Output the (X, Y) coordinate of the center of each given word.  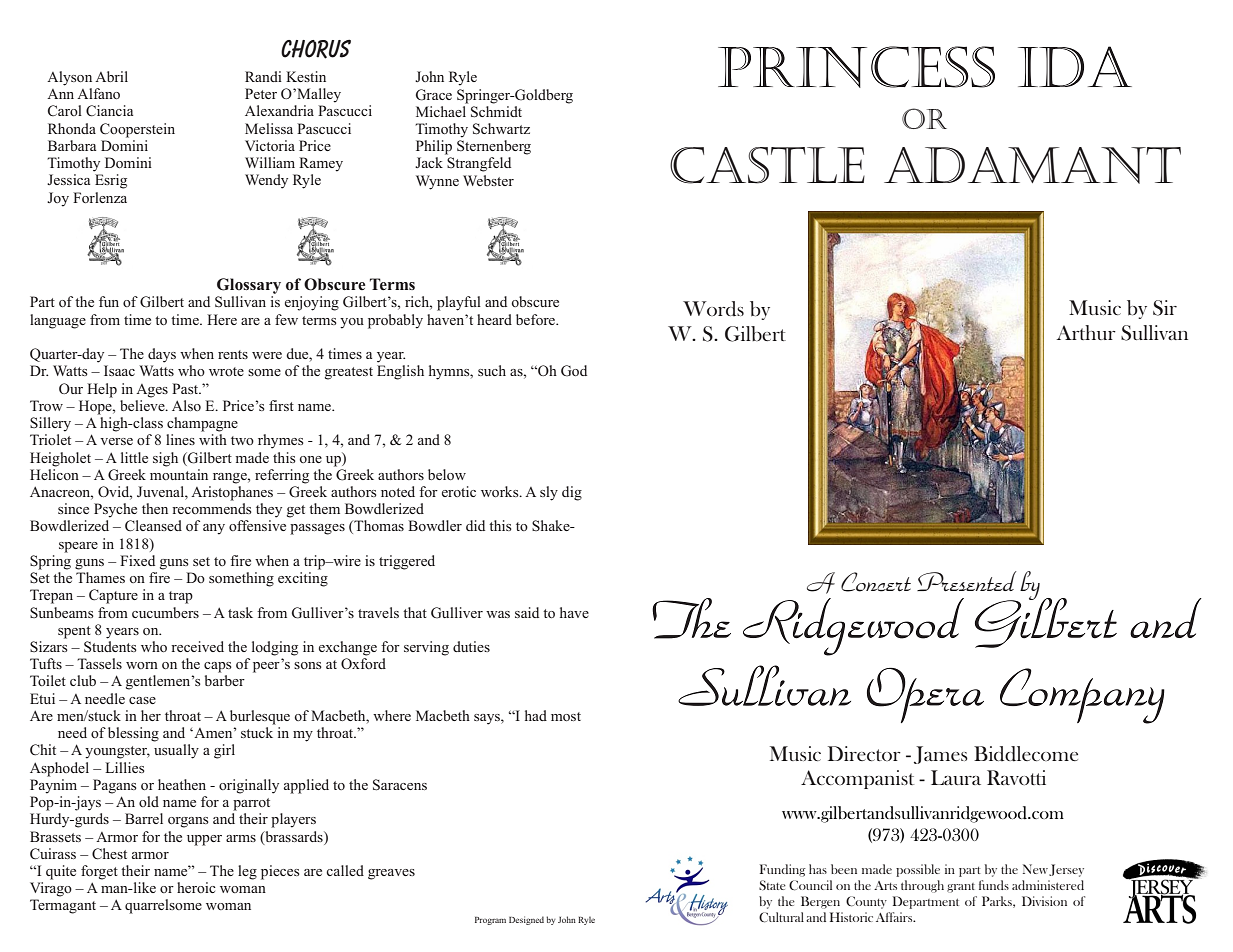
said (527, 612)
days (162, 355)
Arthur (1086, 332)
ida (1075, 66)
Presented (966, 581)
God (574, 371)
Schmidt (496, 110)
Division (1044, 901)
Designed (526, 920)
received (197, 646)
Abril (111, 76)
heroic (196, 887)
